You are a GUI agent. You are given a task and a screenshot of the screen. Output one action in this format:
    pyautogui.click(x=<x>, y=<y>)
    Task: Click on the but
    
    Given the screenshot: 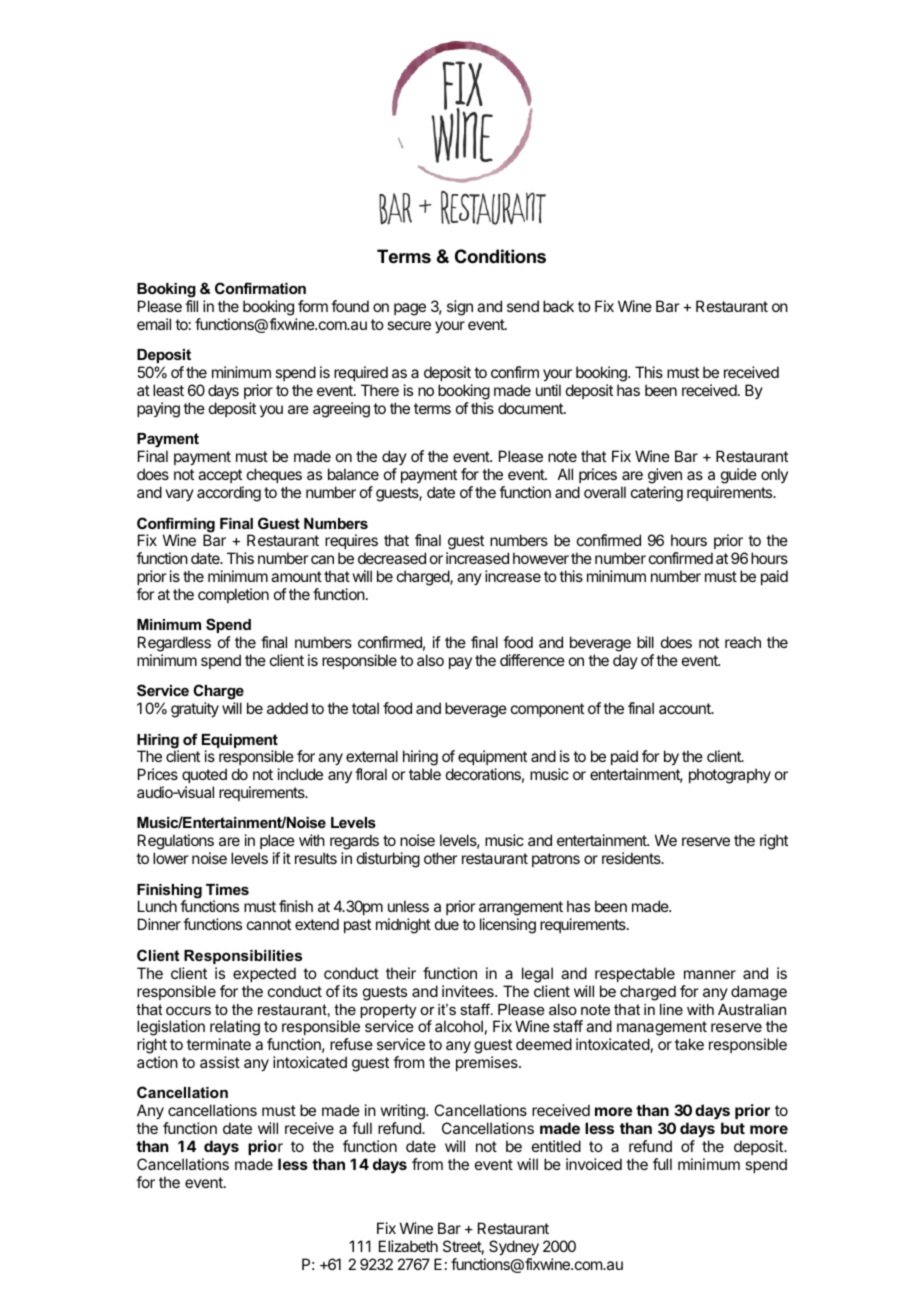 What is the action you would take?
    pyautogui.click(x=733, y=1128)
